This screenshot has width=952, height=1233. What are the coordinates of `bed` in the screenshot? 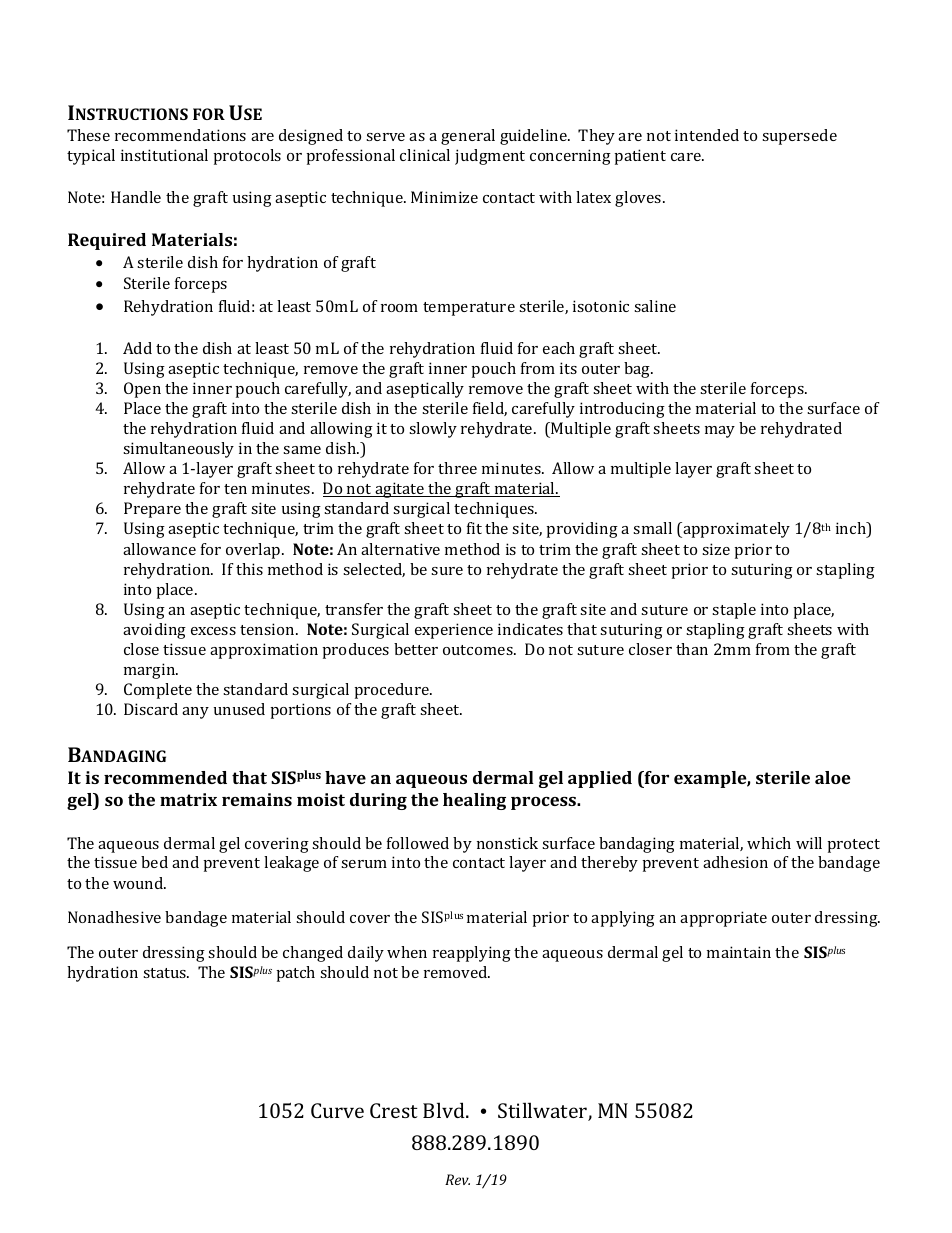 It's located at (154, 862).
